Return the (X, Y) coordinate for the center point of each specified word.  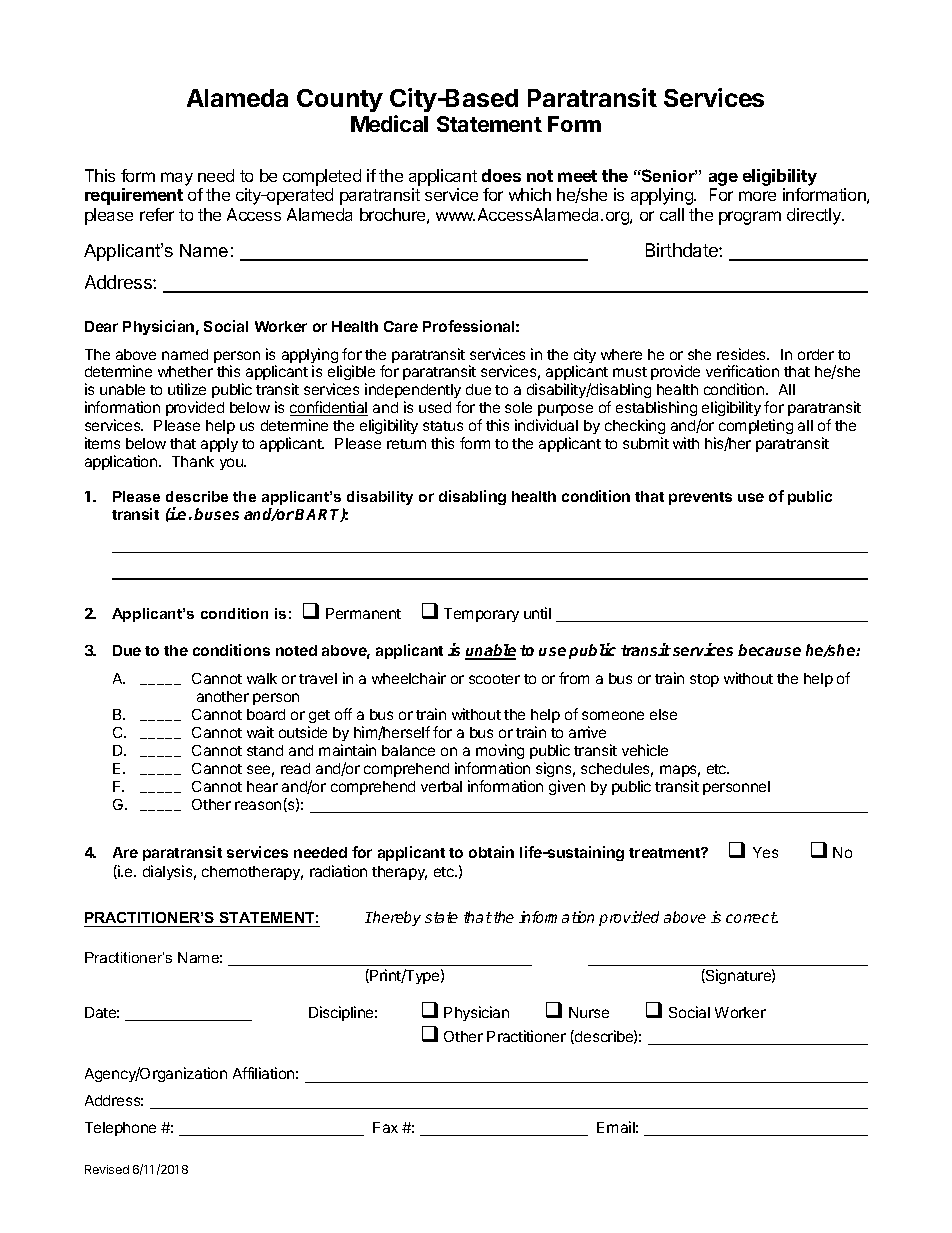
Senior (668, 175)
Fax (385, 1127)
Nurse (589, 1012)
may (177, 179)
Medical (389, 123)
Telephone (120, 1129)
